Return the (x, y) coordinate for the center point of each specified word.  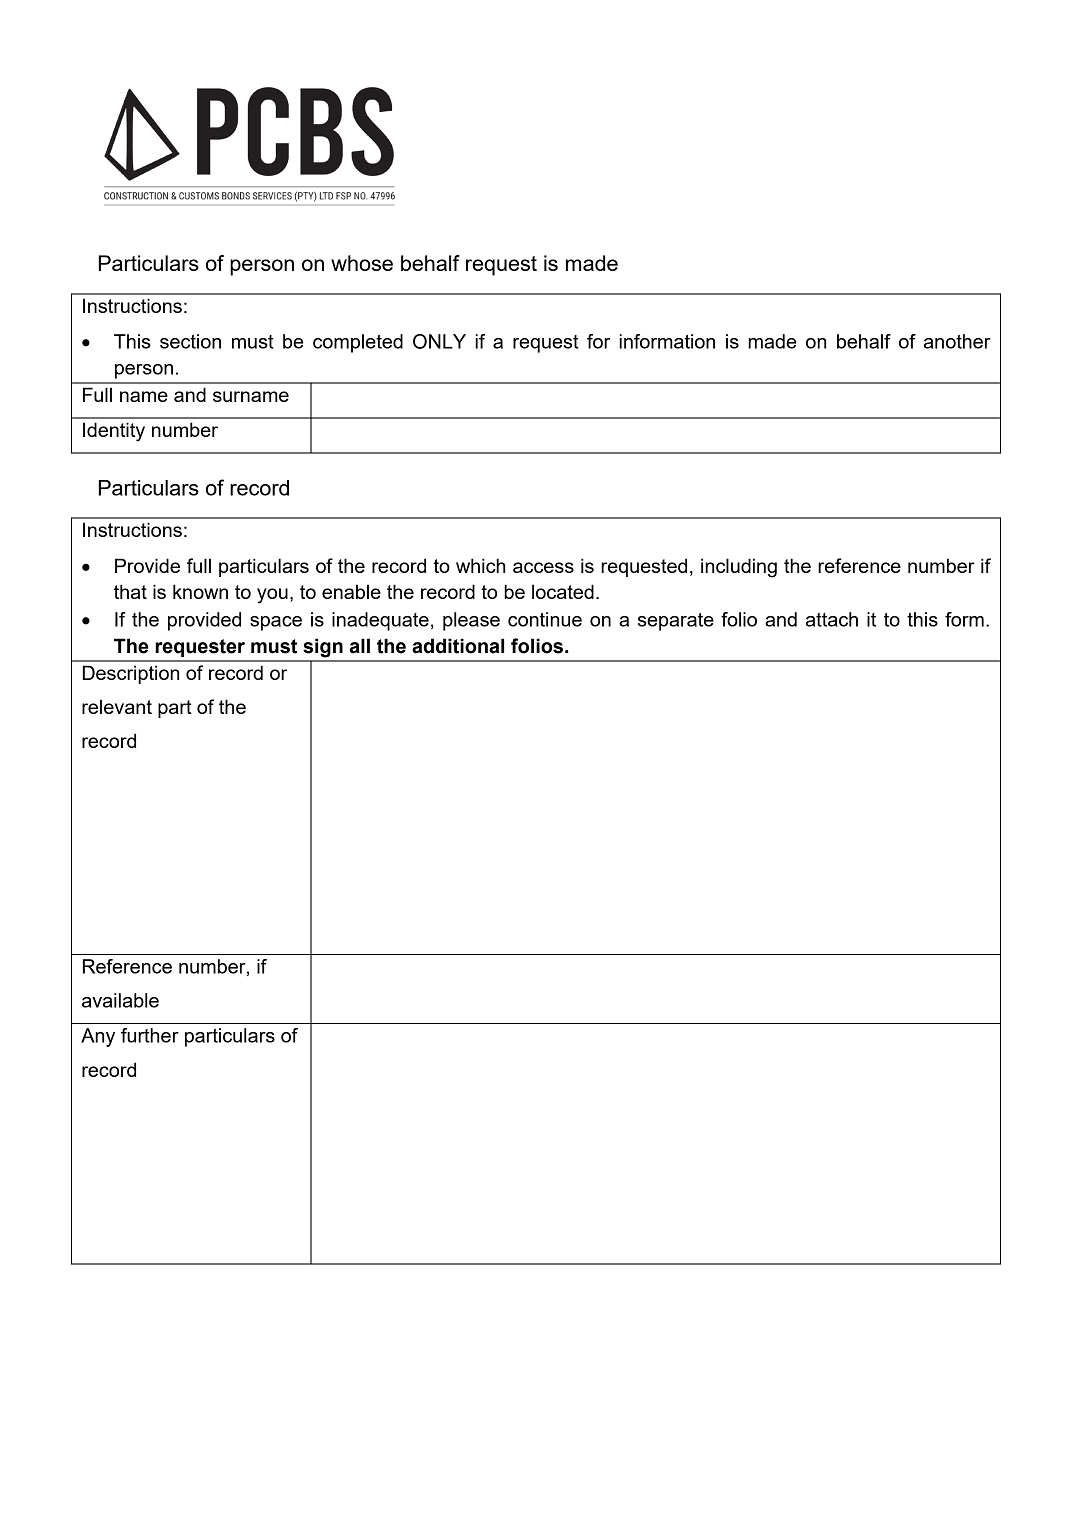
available (120, 1000)
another (957, 341)
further (150, 1035)
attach (832, 619)
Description (131, 674)
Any (98, 1037)
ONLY (439, 341)
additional (458, 646)
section (190, 341)
